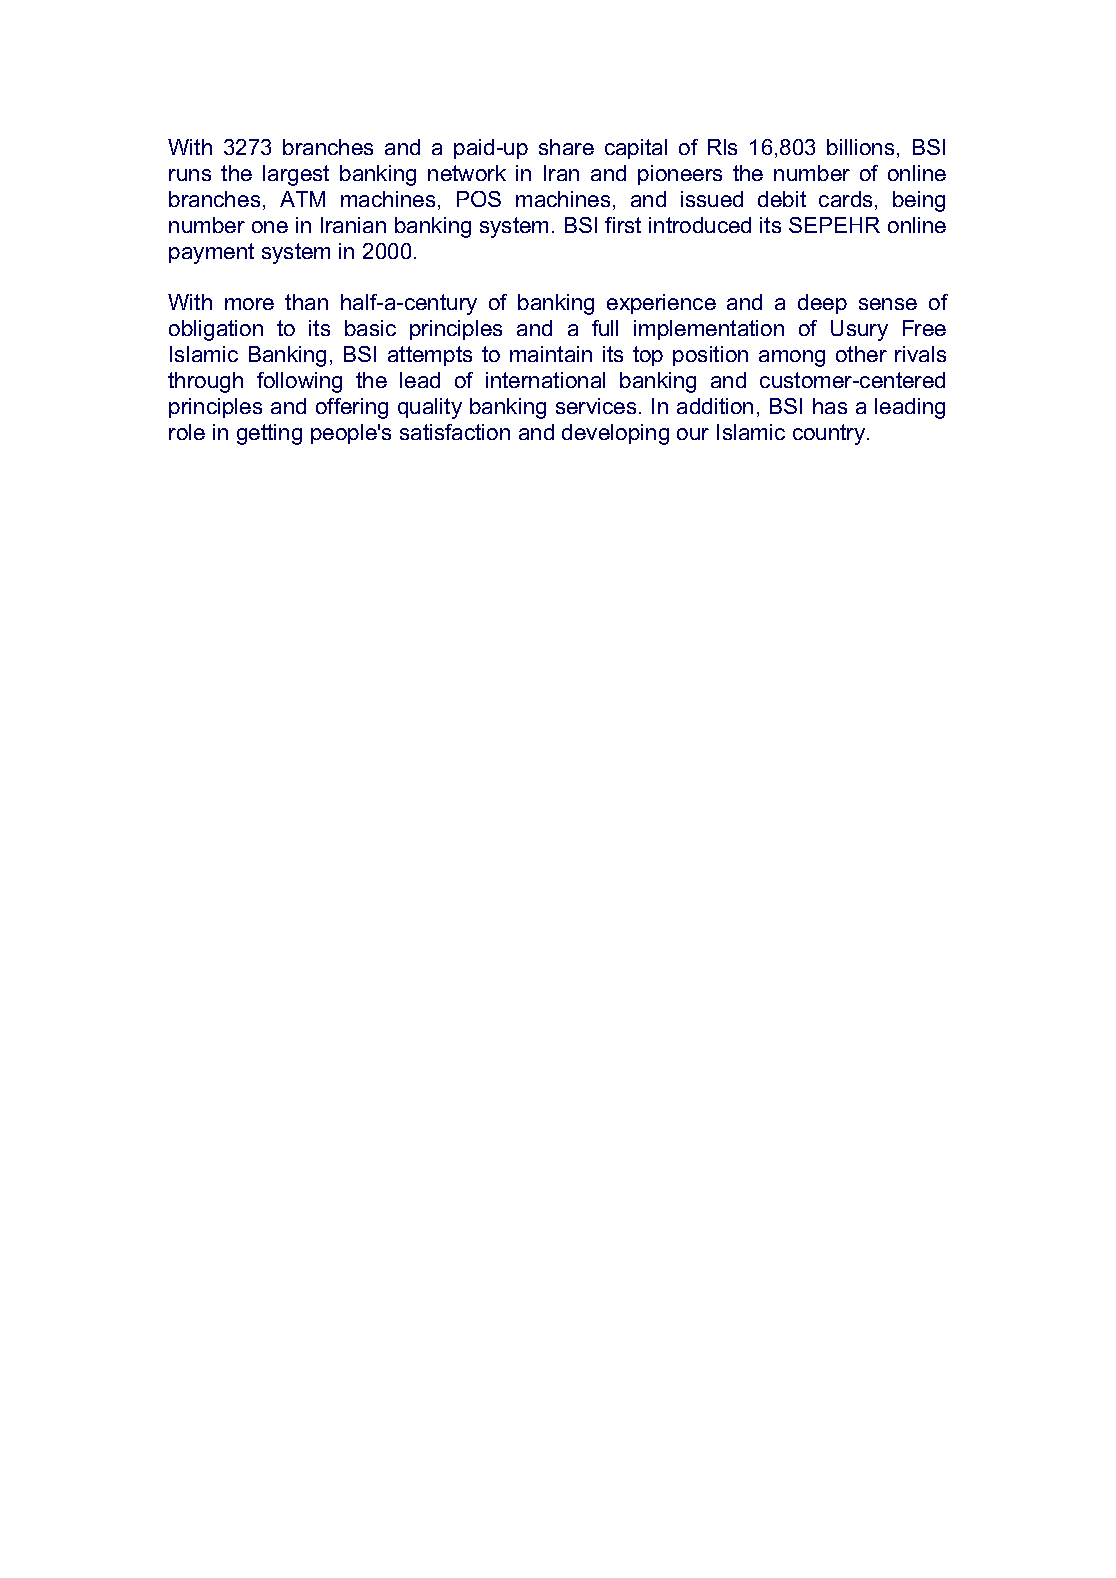 Image resolution: width=1116 pixels, height=1578 pixels. I want to click on introduced, so click(700, 225).
